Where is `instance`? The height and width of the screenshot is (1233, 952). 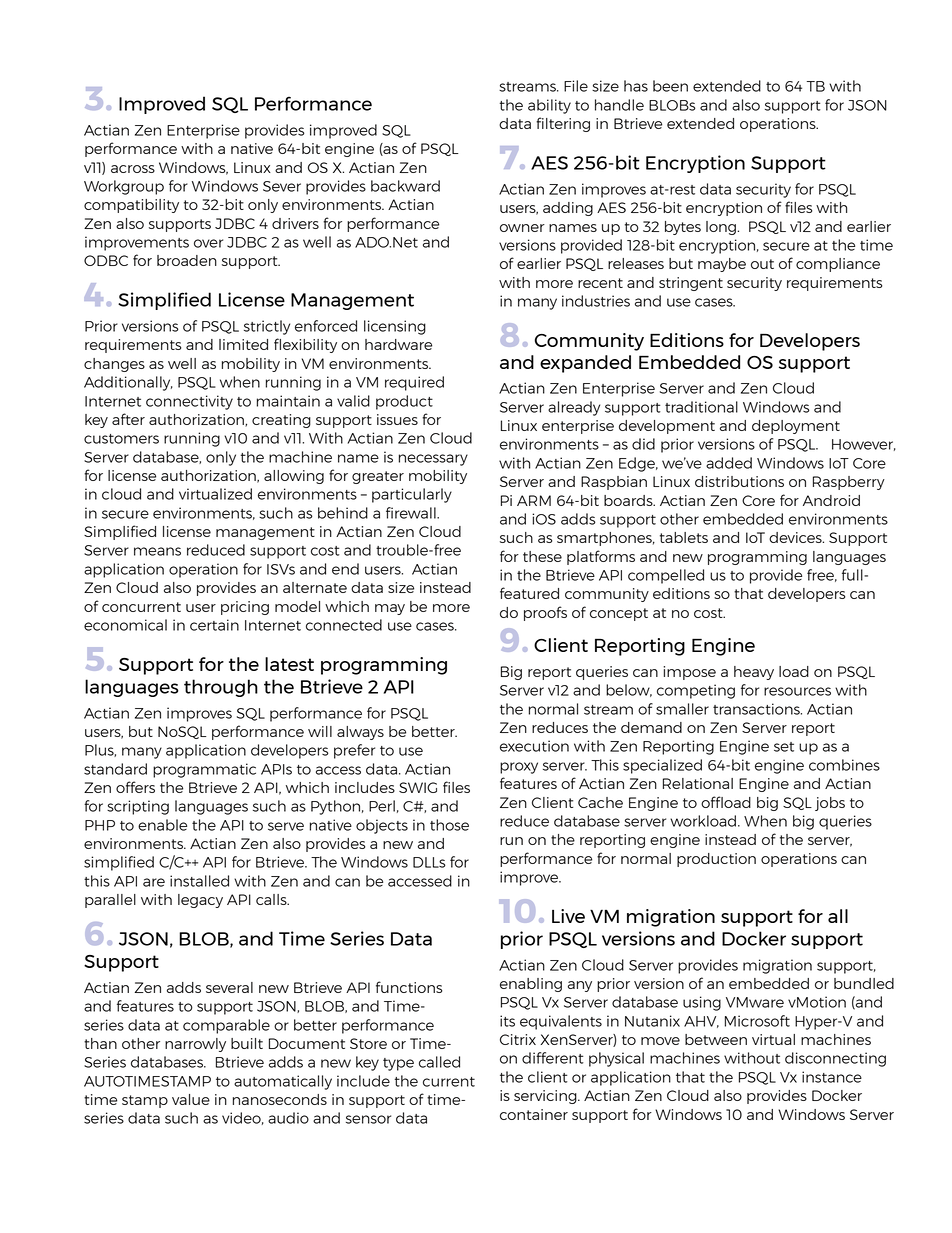
instance is located at coordinates (832, 1077).
